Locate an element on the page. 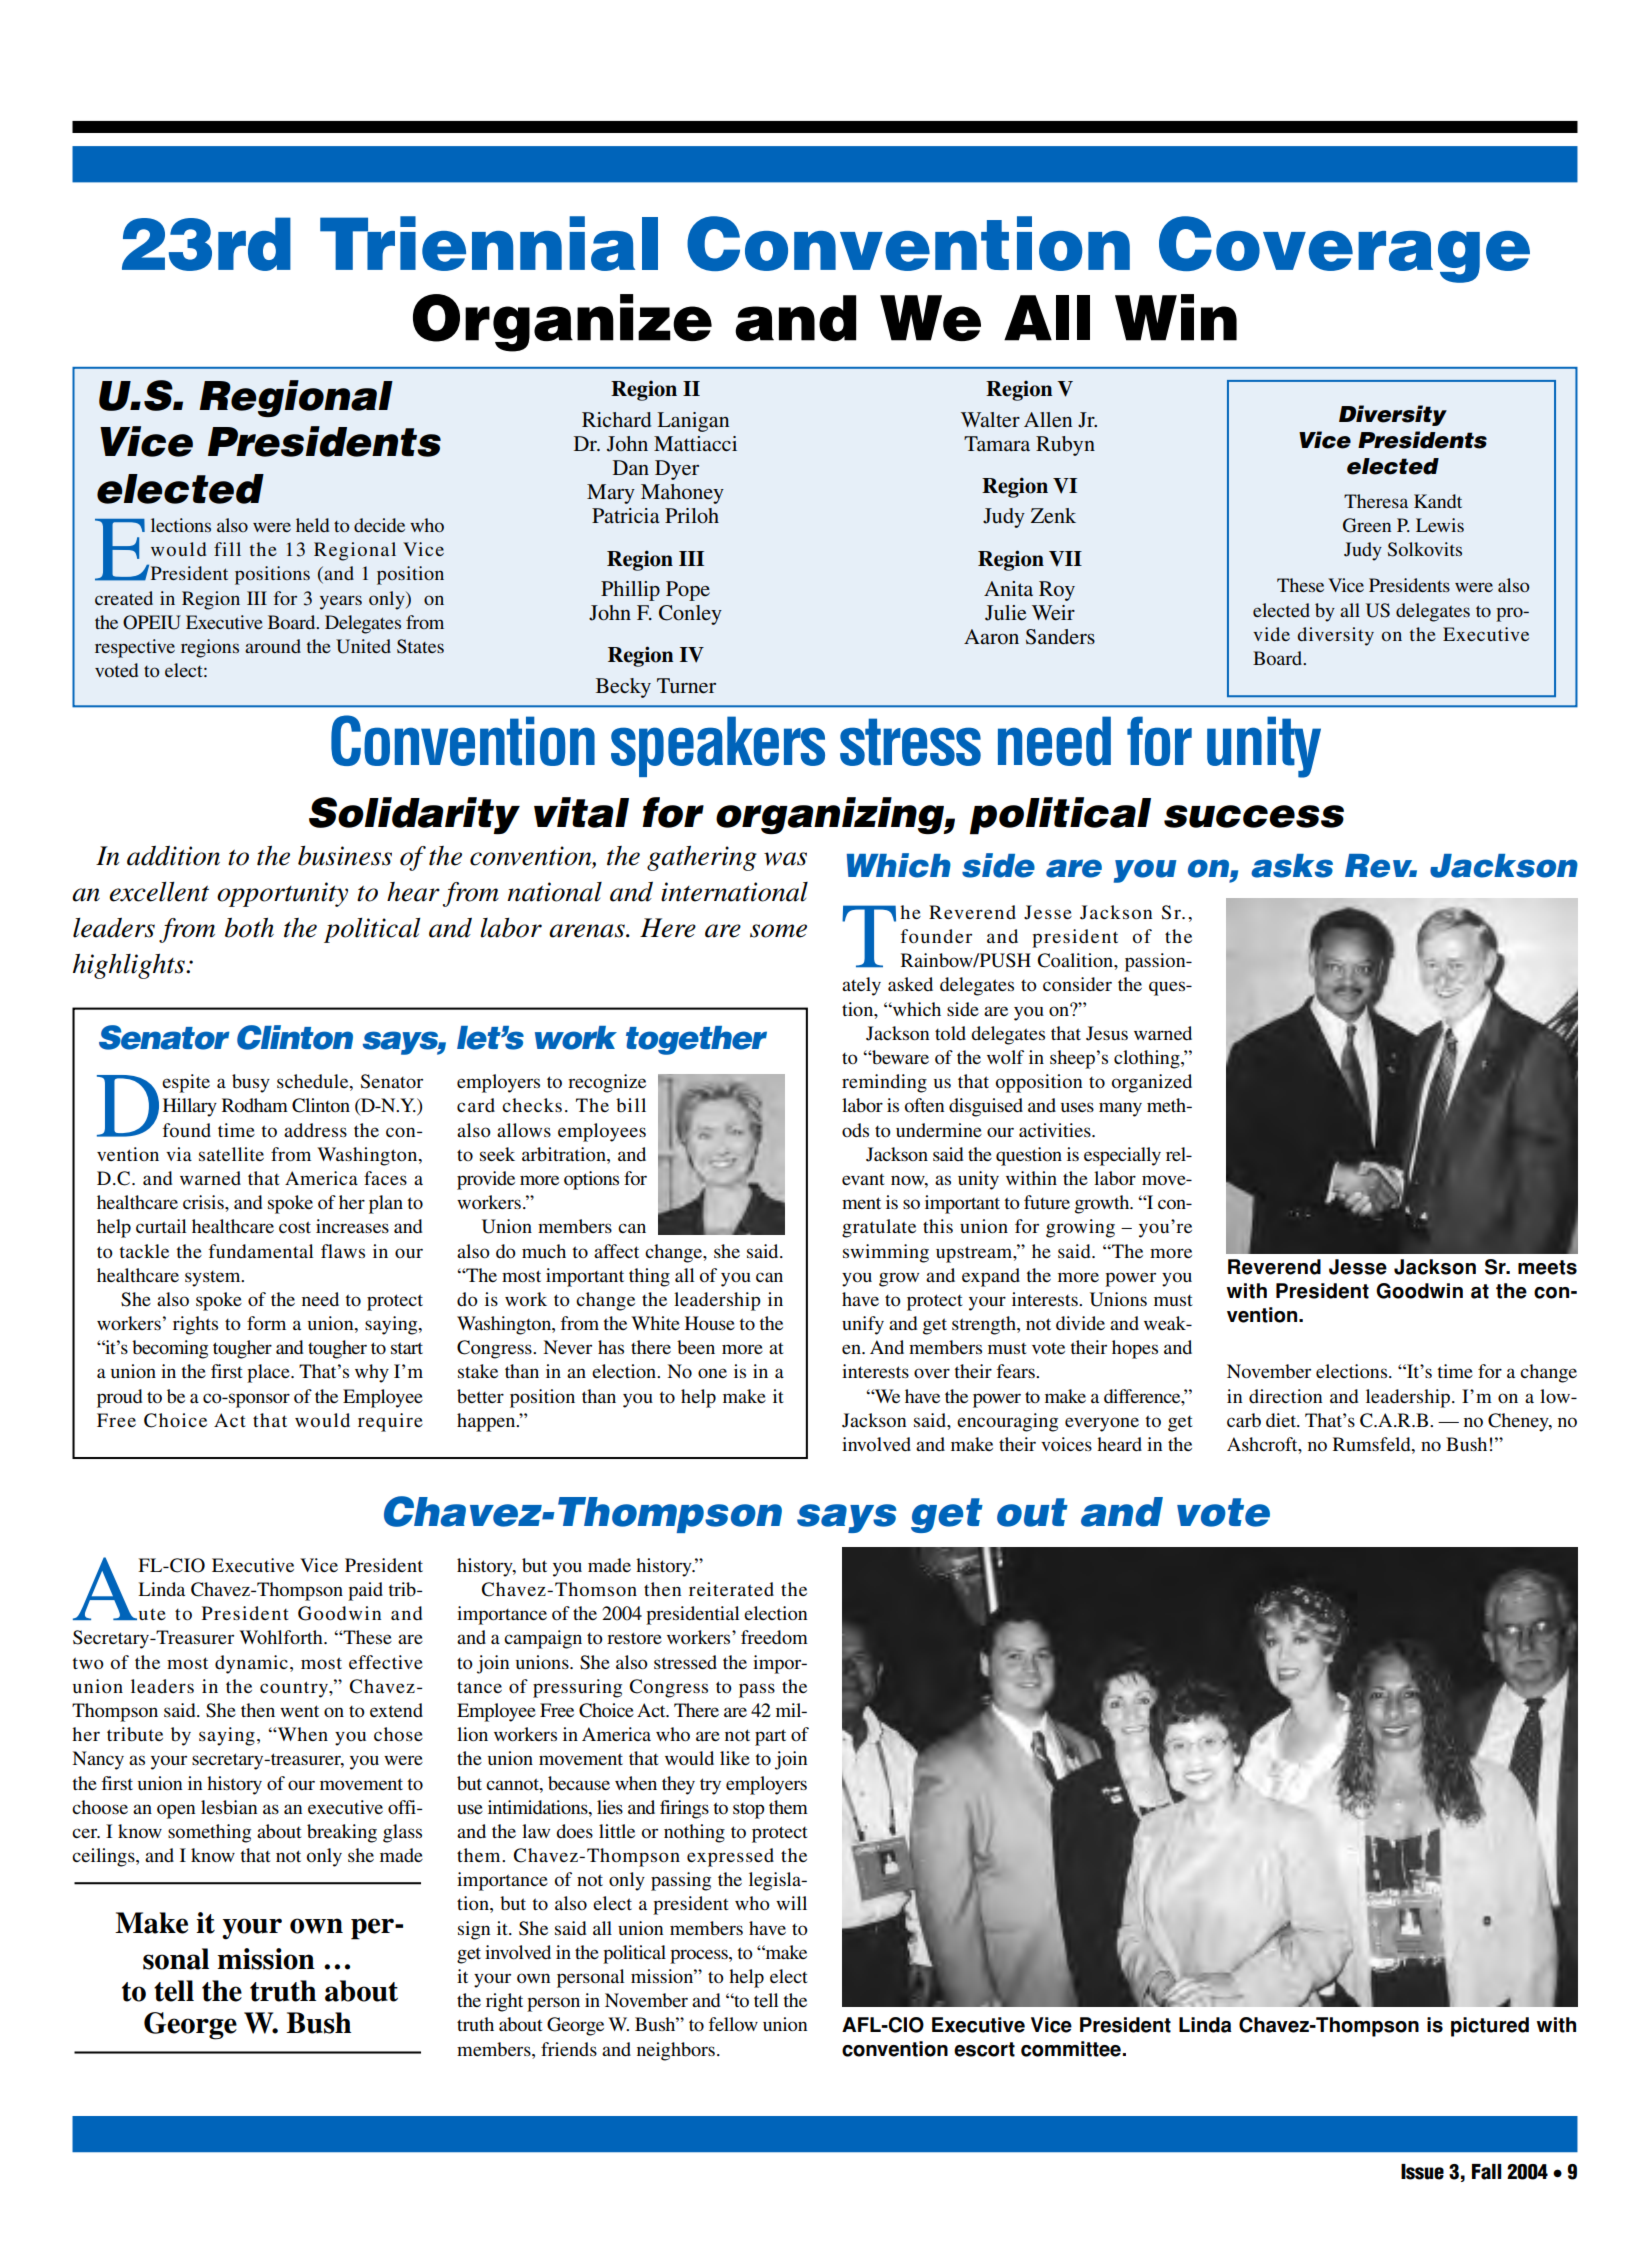 The height and width of the page is (2249, 1650). Green is located at coordinates (1367, 525).
